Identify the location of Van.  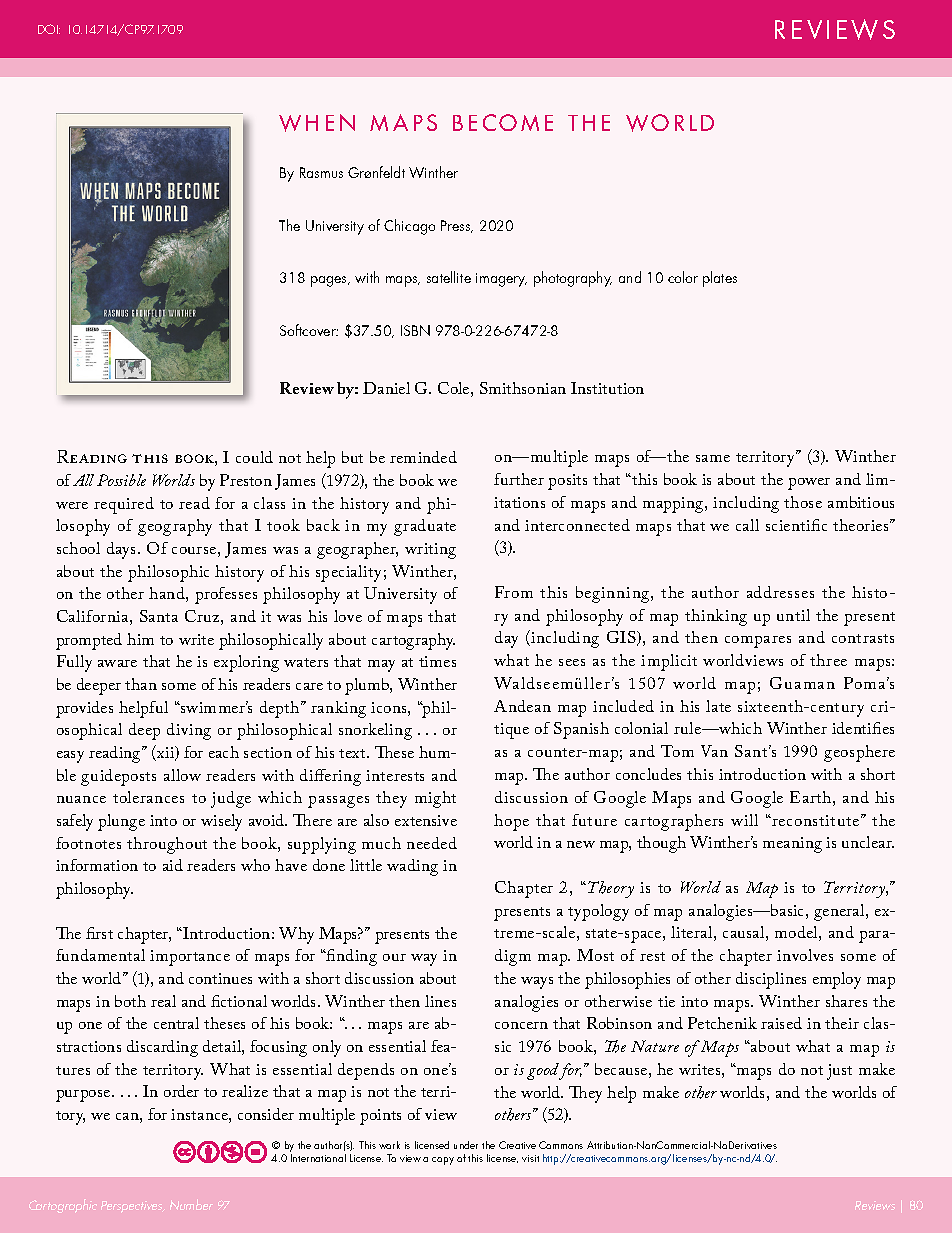
(714, 751).
